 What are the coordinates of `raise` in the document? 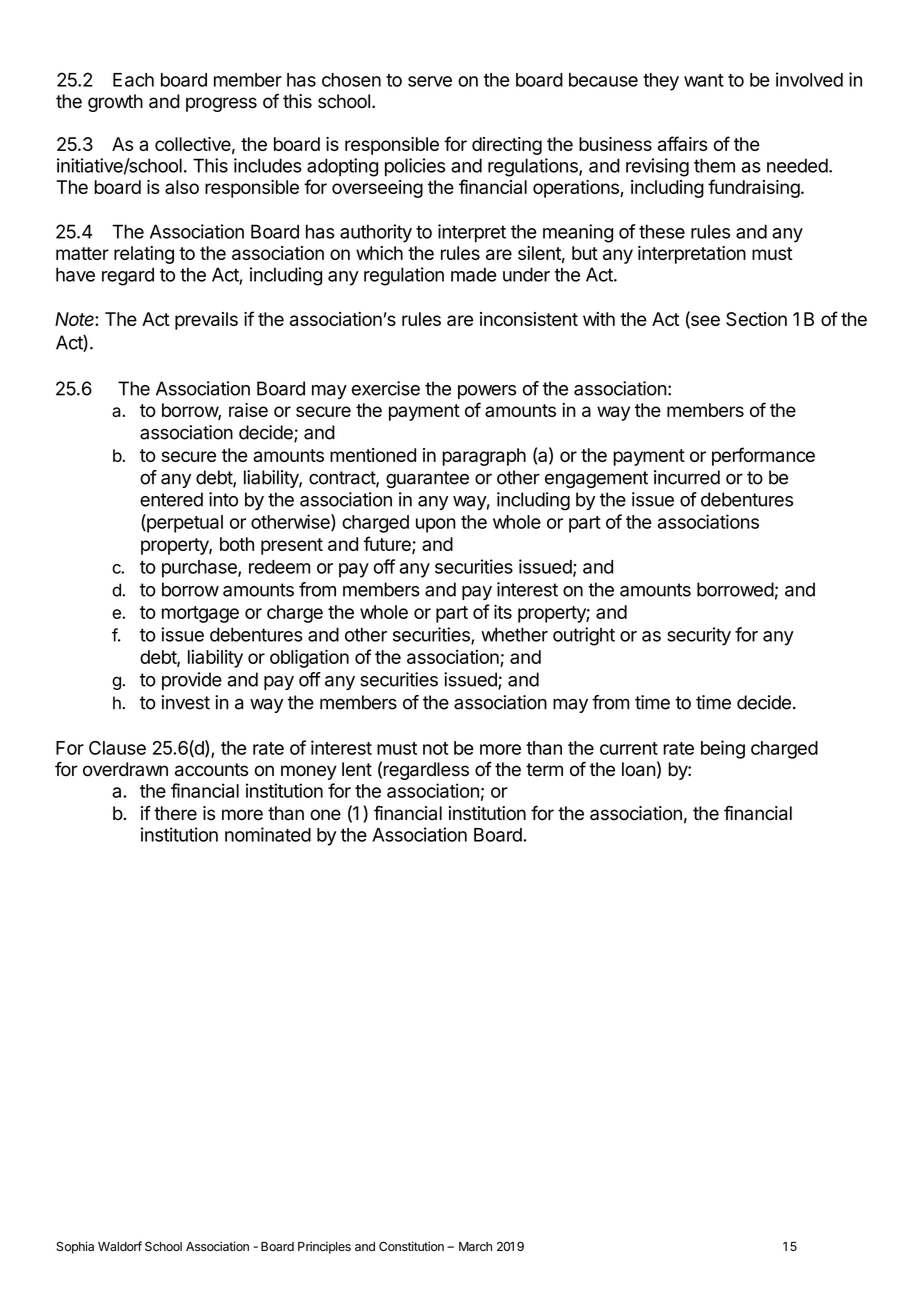 It's located at (248, 410).
